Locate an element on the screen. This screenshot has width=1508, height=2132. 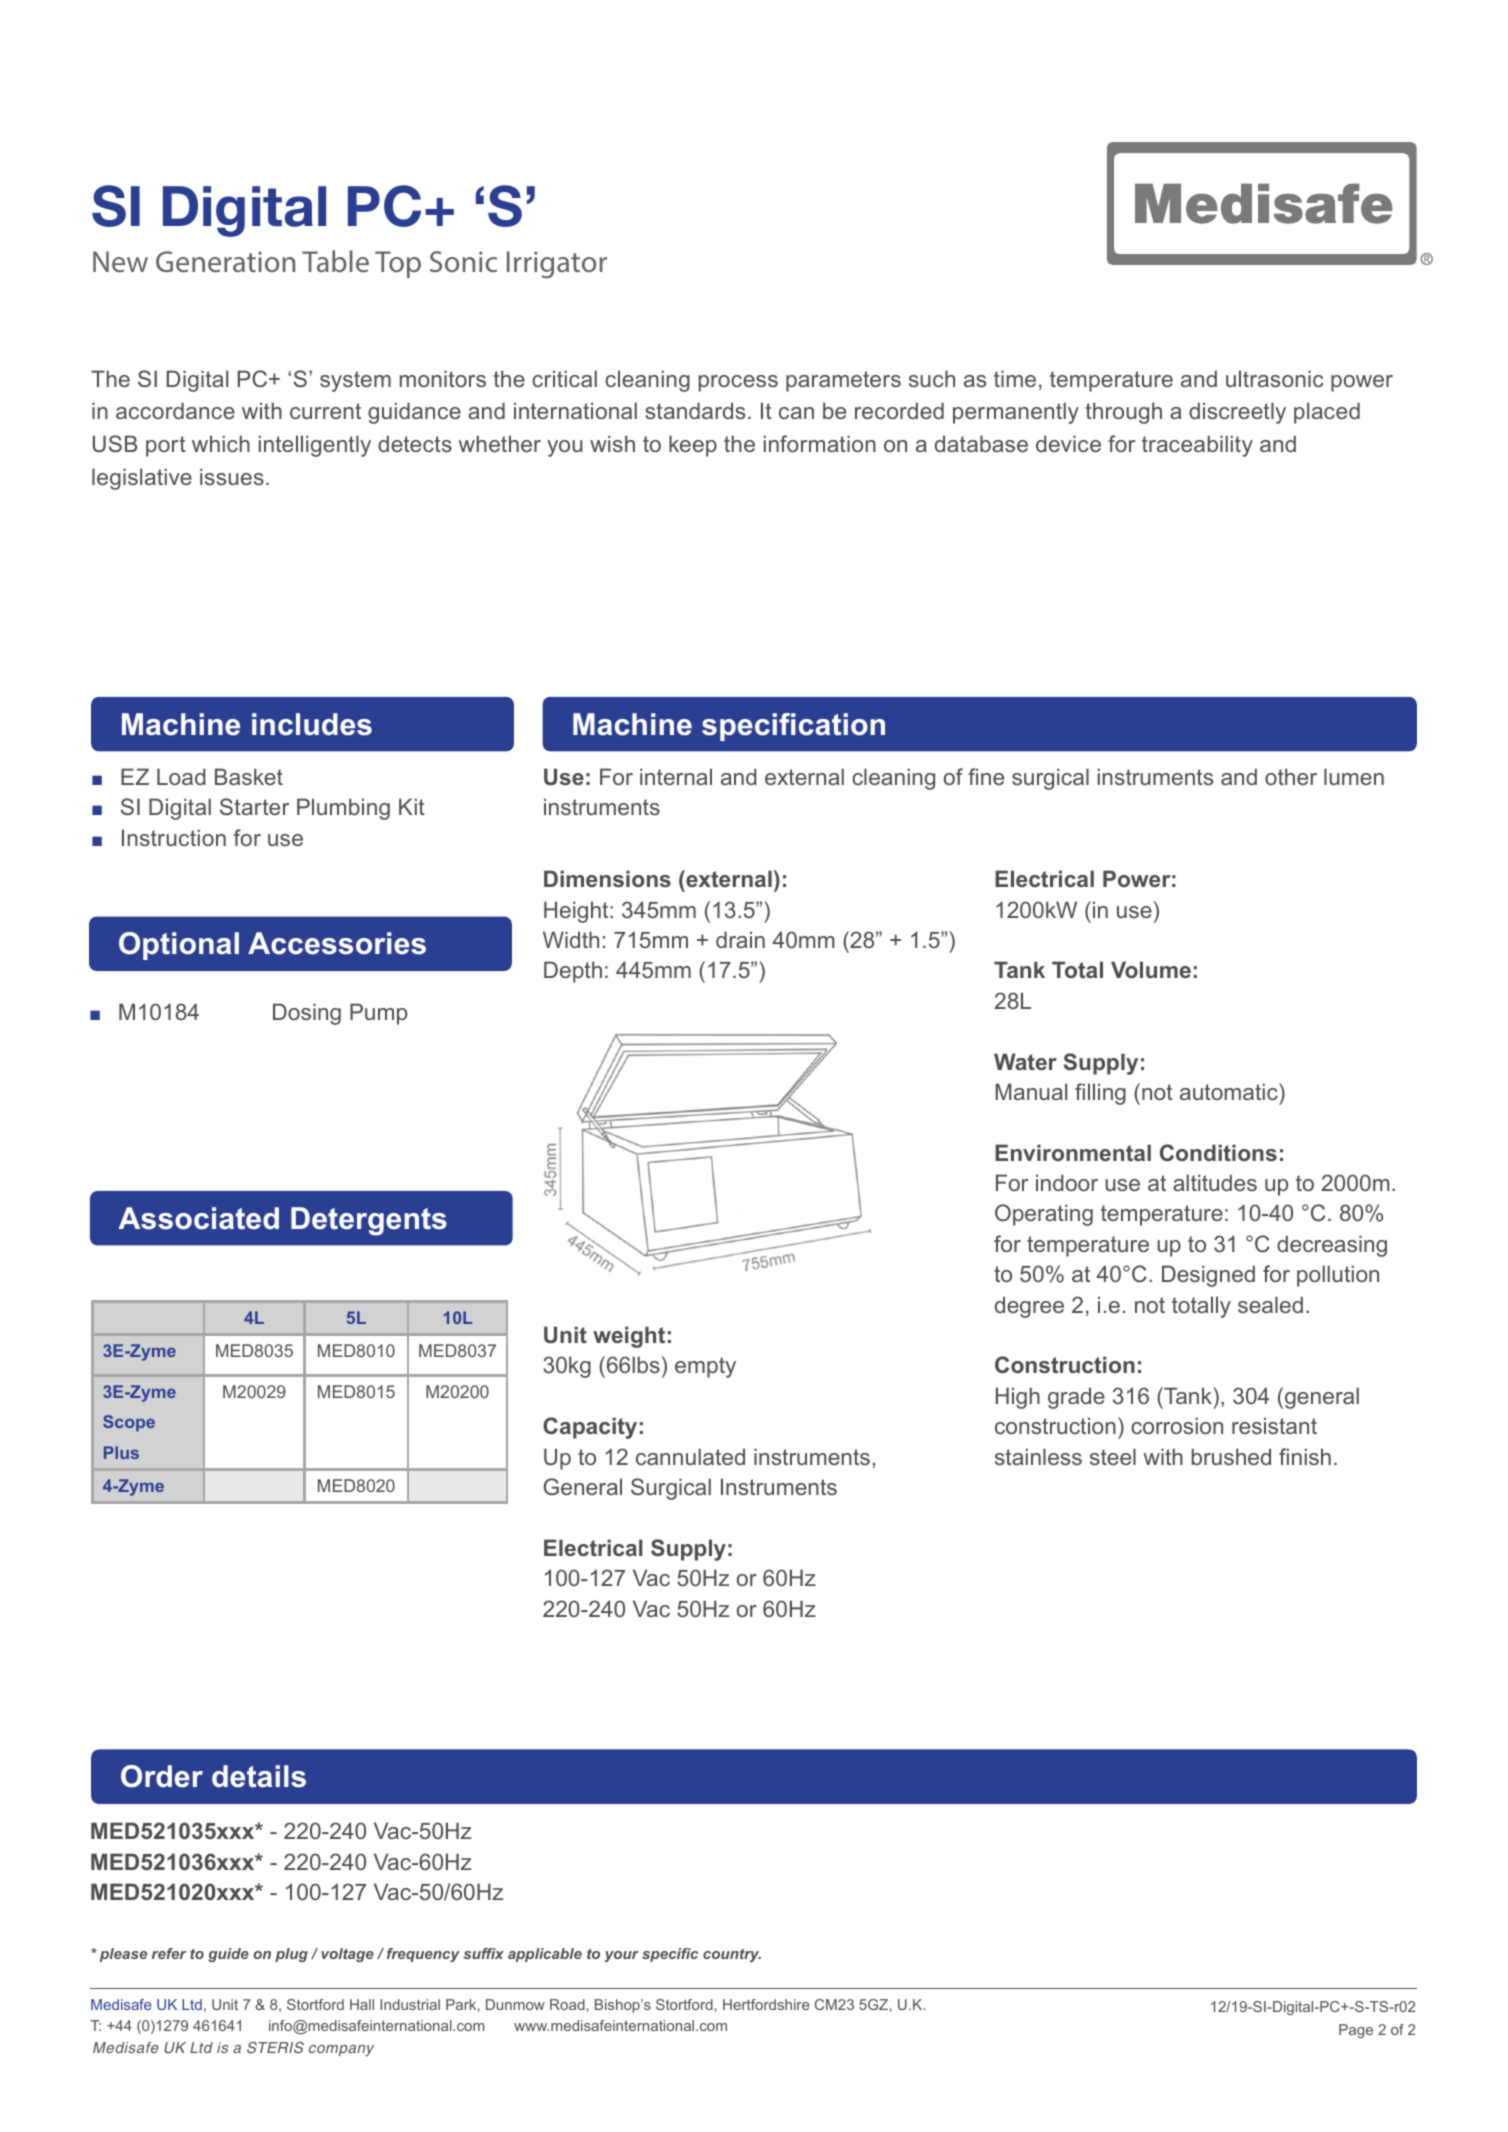
discreetly is located at coordinates (1237, 413).
